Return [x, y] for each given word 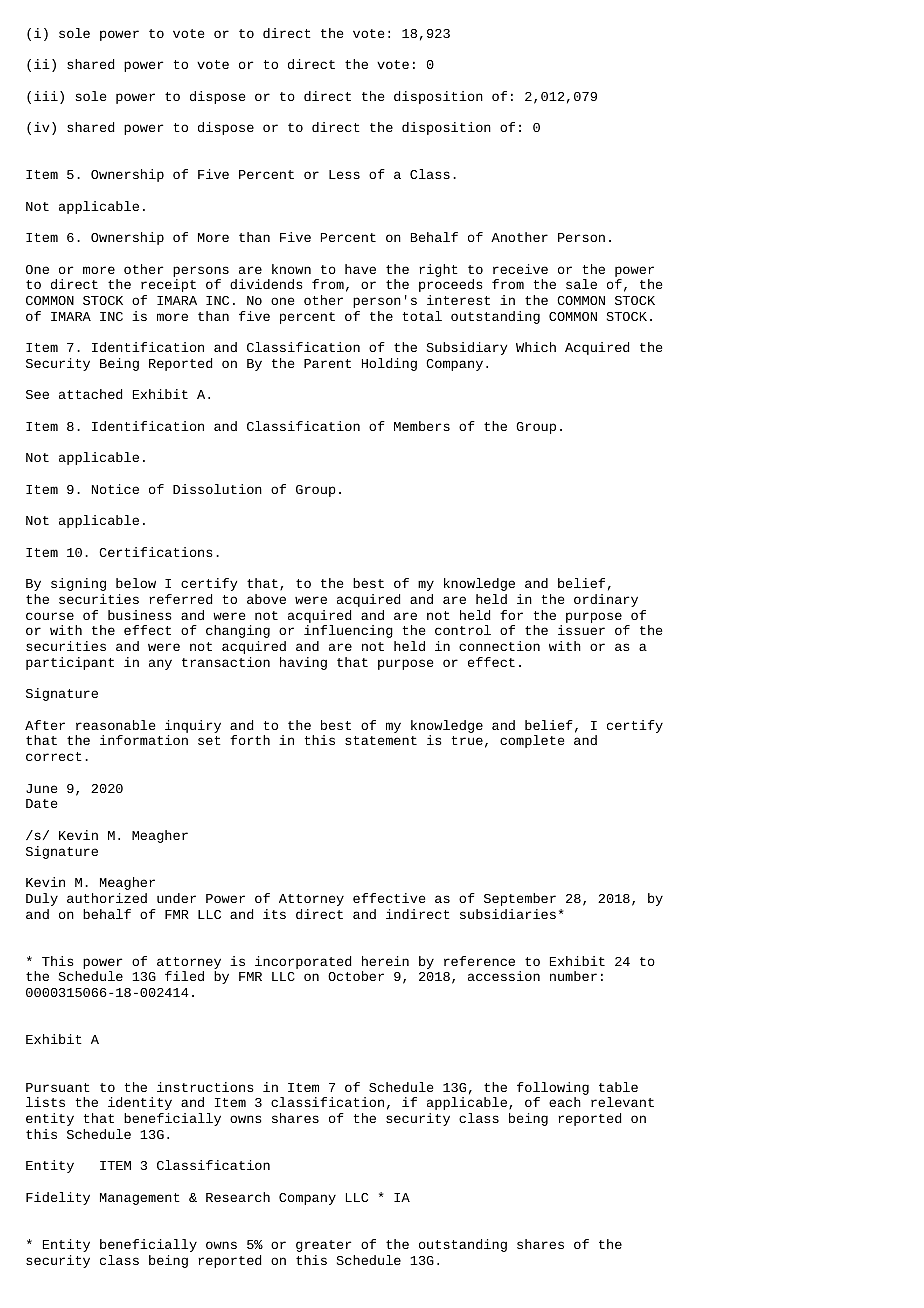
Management [140, 1199]
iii [46, 96]
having [303, 663]
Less [344, 174]
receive [520, 269]
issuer [581, 630]
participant [70, 663]
